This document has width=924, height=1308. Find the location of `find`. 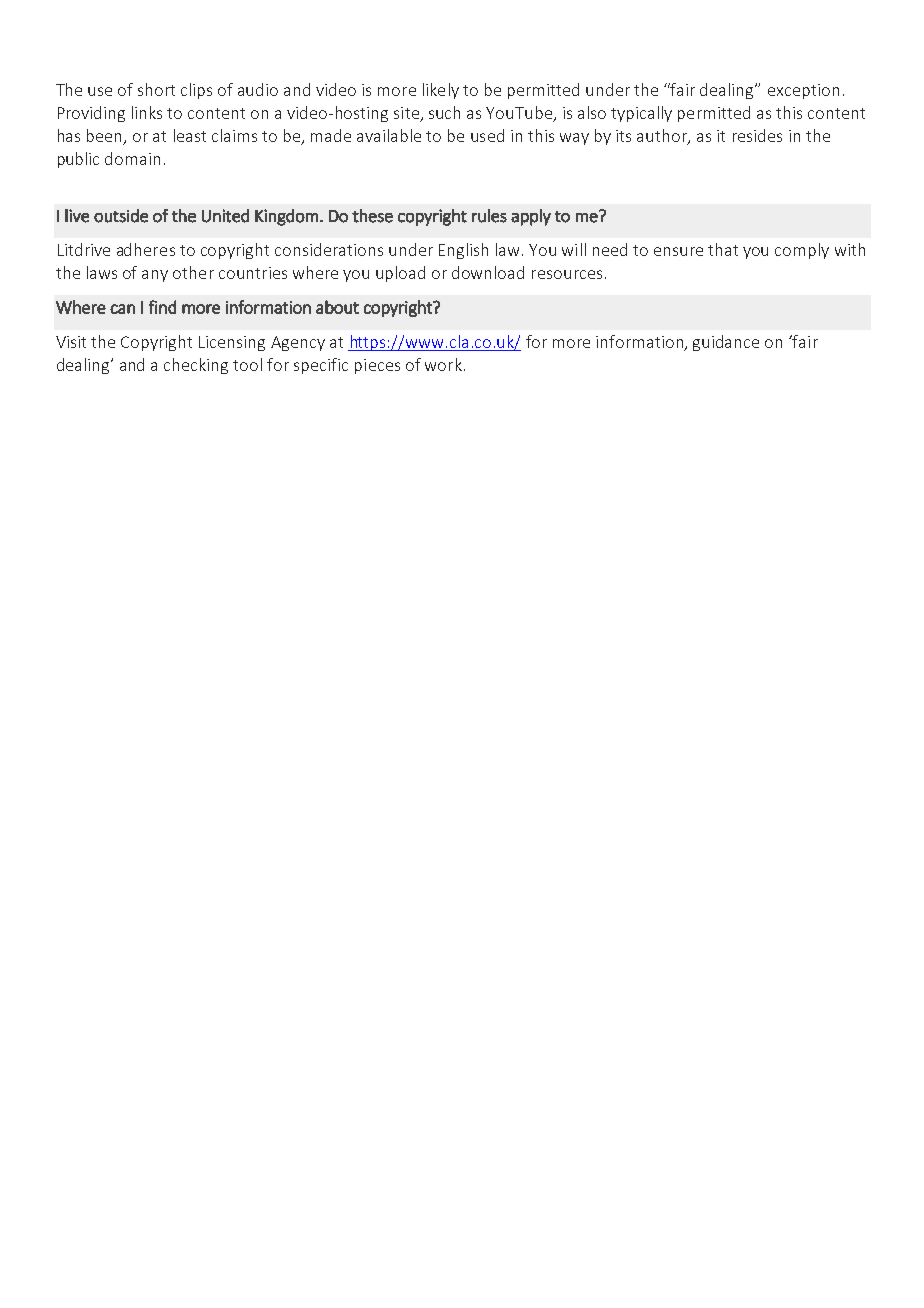

find is located at coordinates (162, 307).
